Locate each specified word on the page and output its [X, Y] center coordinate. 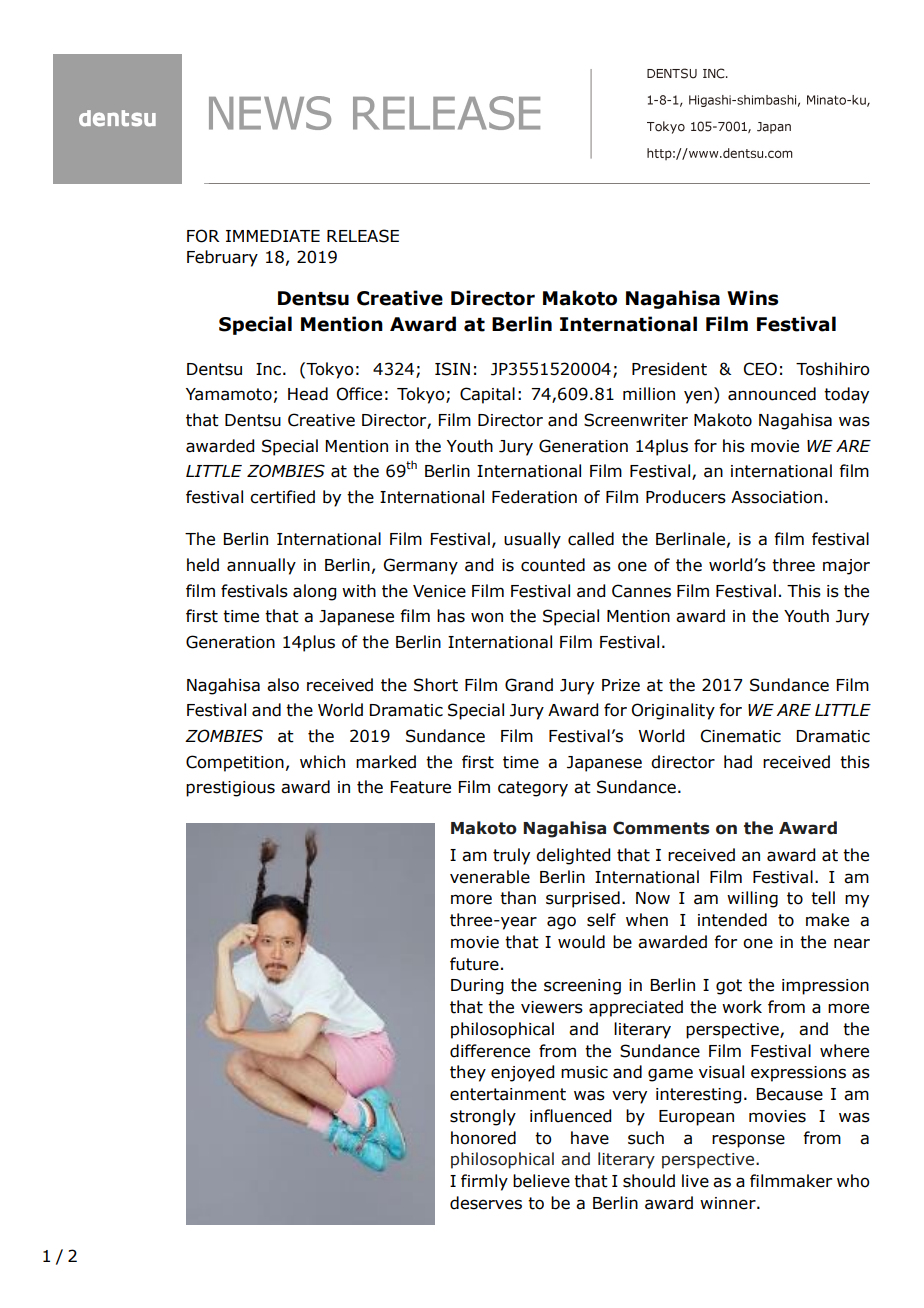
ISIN [452, 369]
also [283, 685]
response [748, 1141]
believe [541, 1181]
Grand [529, 685]
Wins [752, 298]
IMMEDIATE [273, 236]
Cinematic [741, 736]
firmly [484, 1182]
